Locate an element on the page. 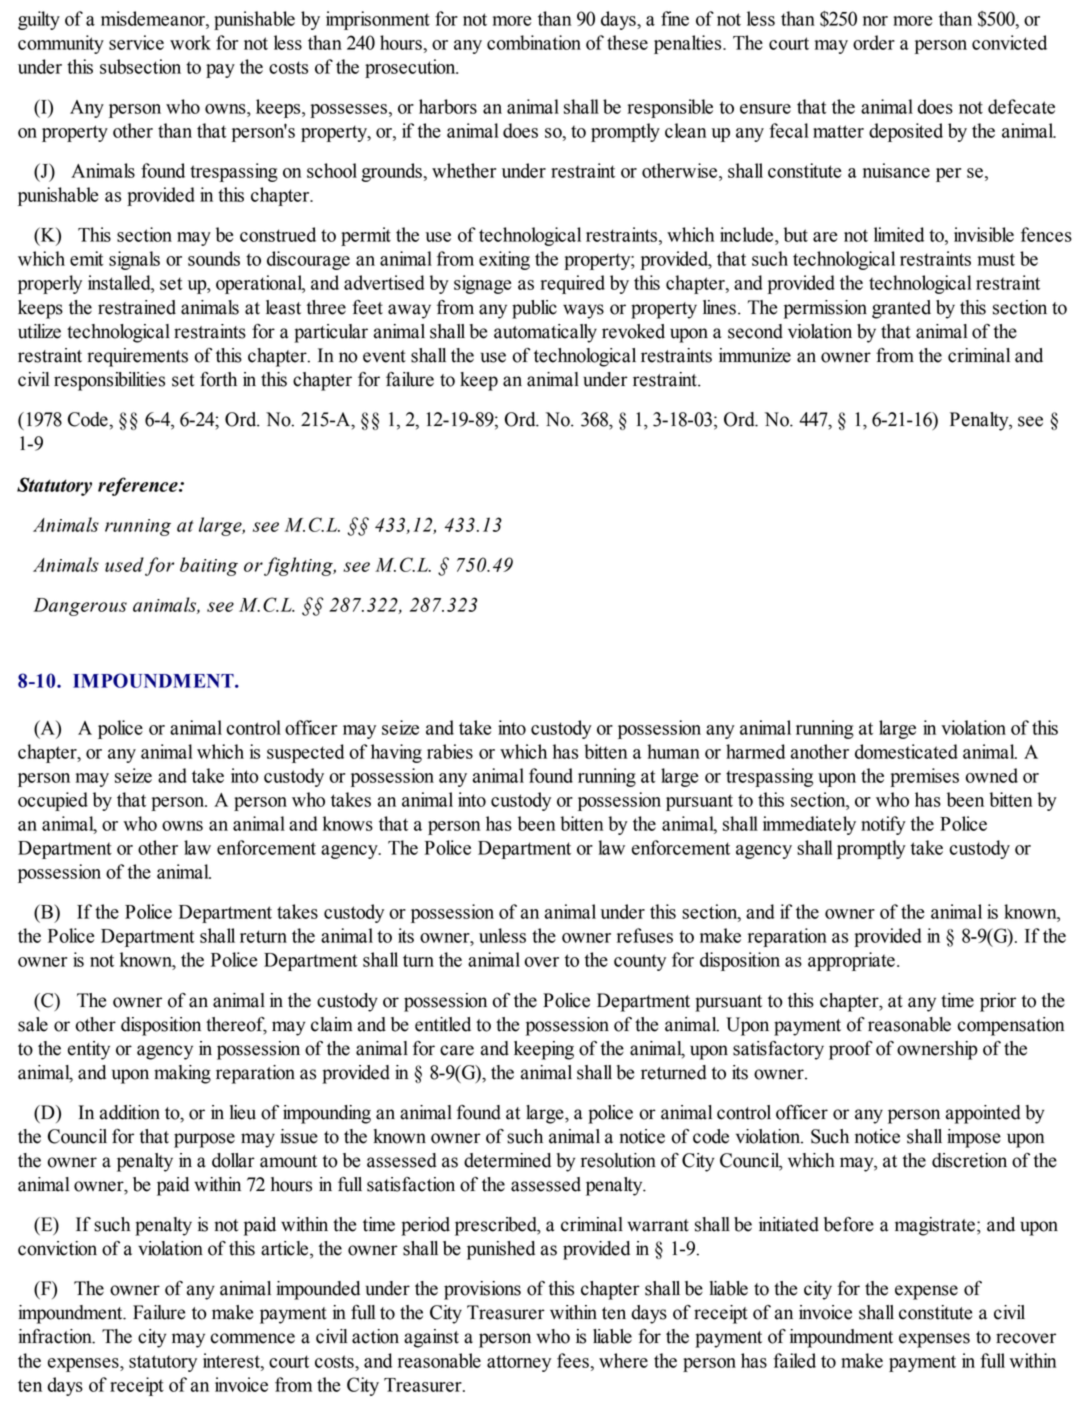 This image has width=1090, height=1410. appropriate is located at coordinates (851, 961).
